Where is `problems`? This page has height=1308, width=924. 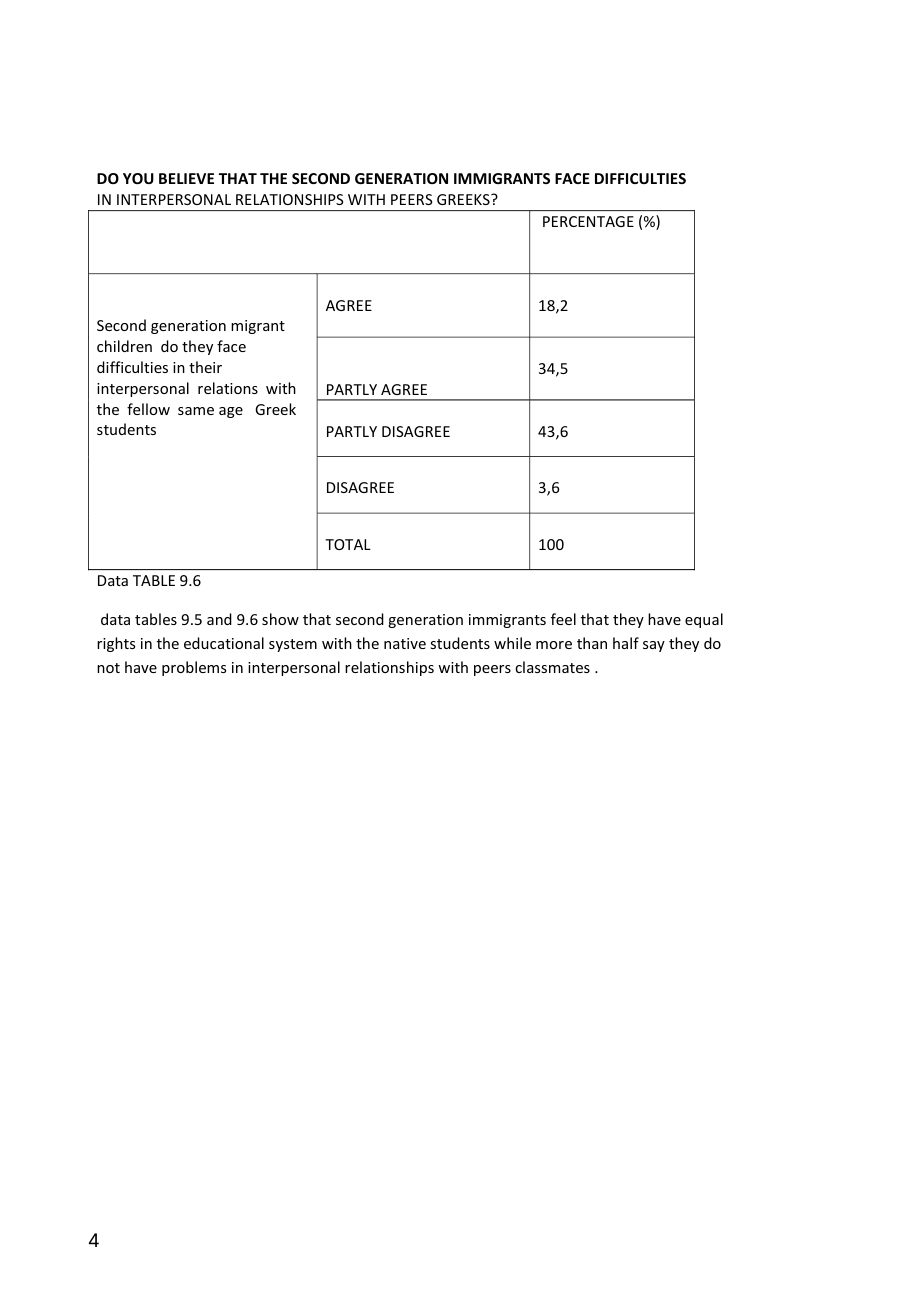
problems is located at coordinates (194, 668).
